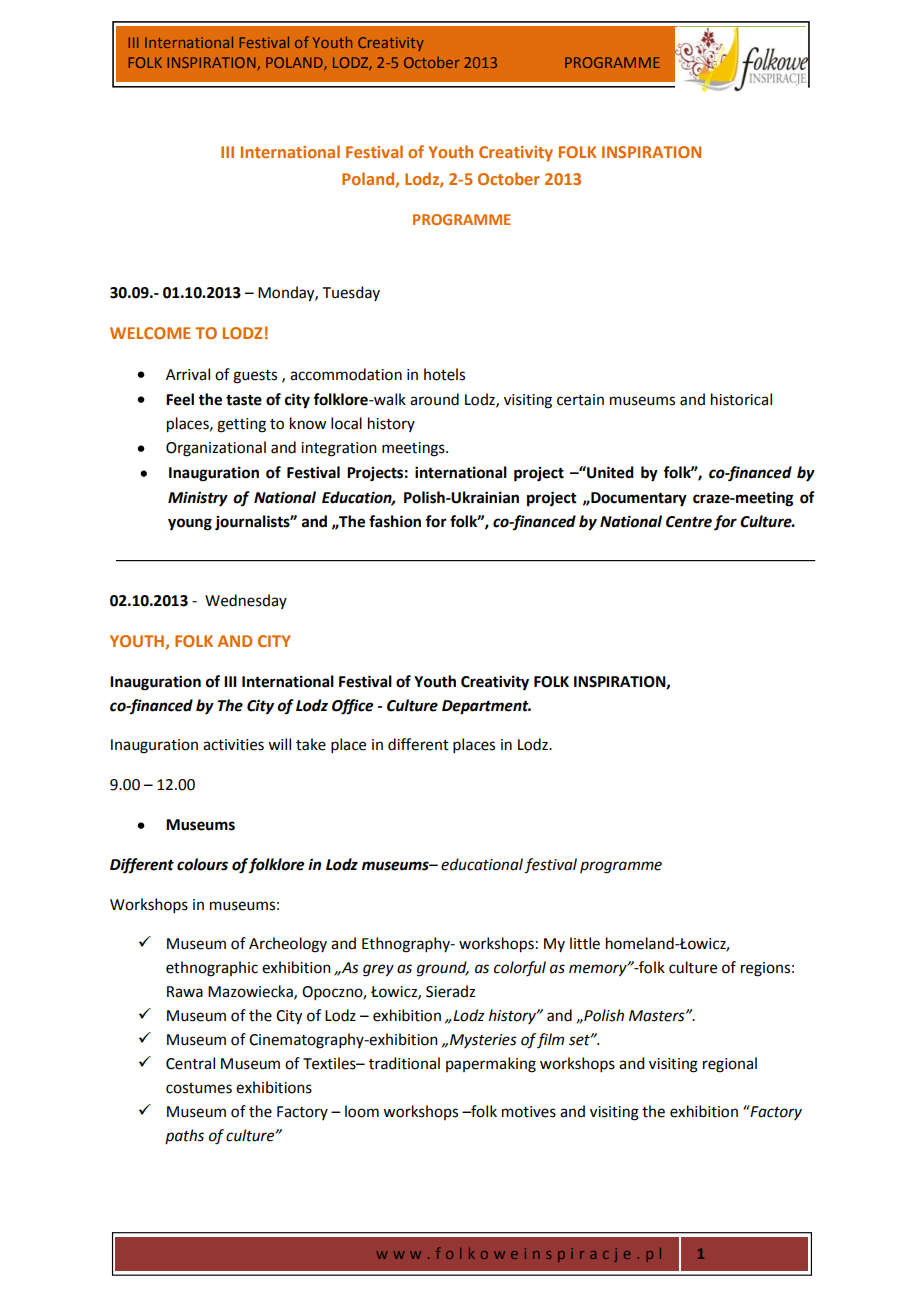 The image size is (924, 1308). I want to click on Office, so click(352, 707).
